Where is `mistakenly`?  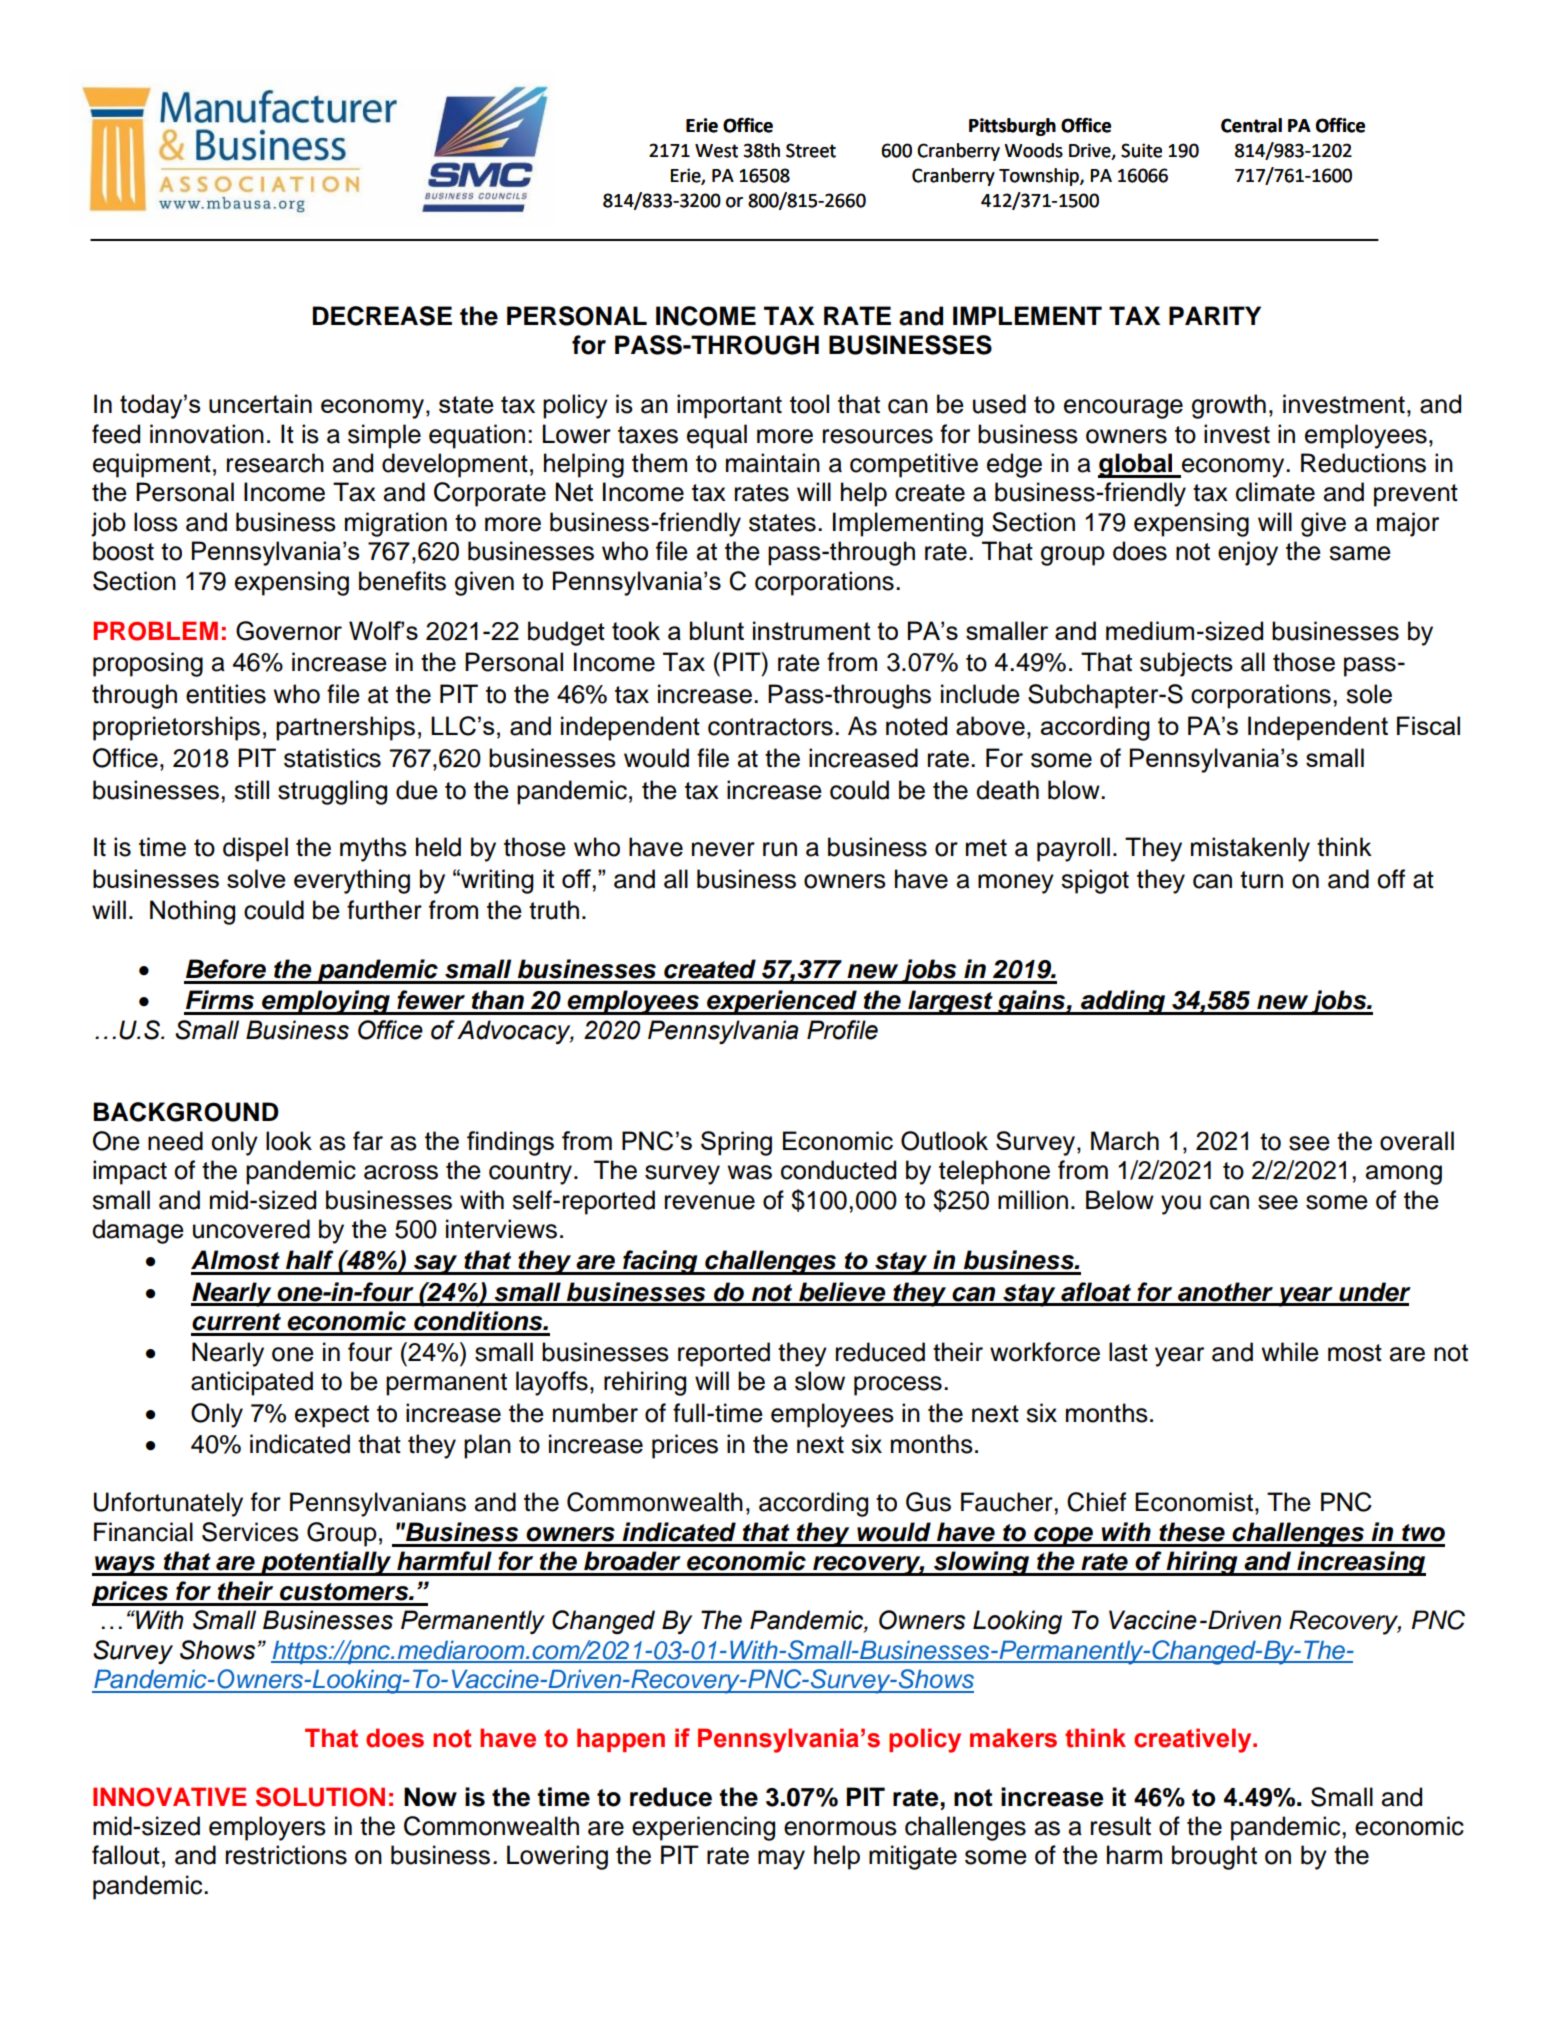
mistakenly is located at coordinates (1250, 849).
